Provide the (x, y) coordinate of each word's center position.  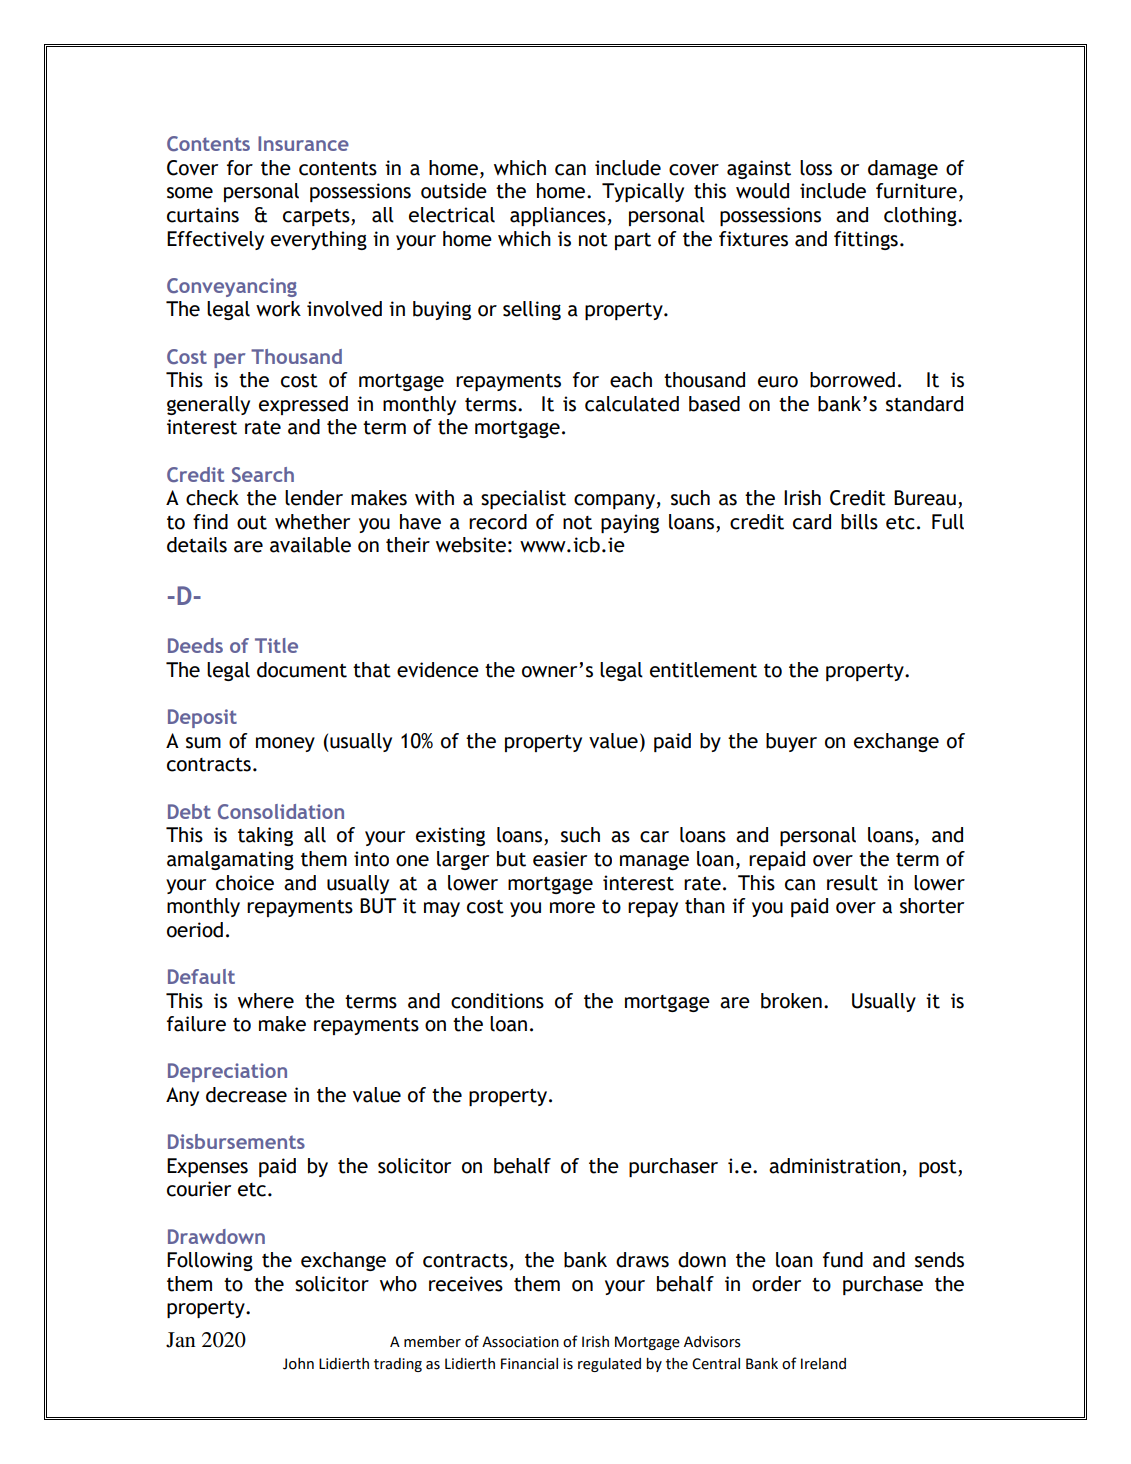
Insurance (303, 143)
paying (630, 523)
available (310, 545)
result (852, 883)
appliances (558, 216)
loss (816, 168)
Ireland (823, 1364)
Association (520, 1342)
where (266, 1001)
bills (859, 522)
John (298, 1364)
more (572, 908)
